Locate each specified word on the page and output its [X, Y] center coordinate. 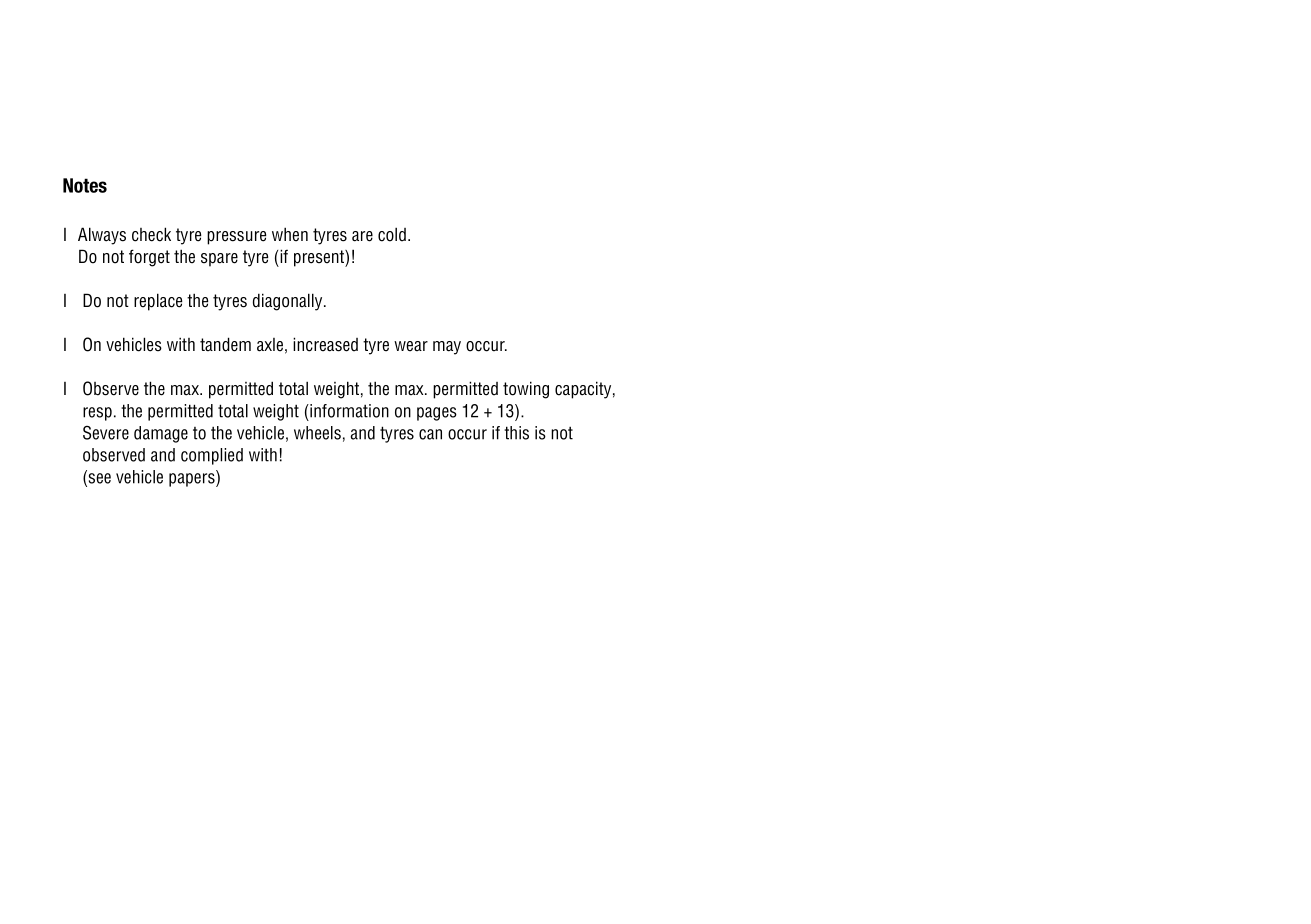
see [98, 478]
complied [212, 456]
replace [158, 302]
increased [325, 344]
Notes [85, 185]
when [290, 234]
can [430, 434]
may [447, 348]
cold [392, 234]
